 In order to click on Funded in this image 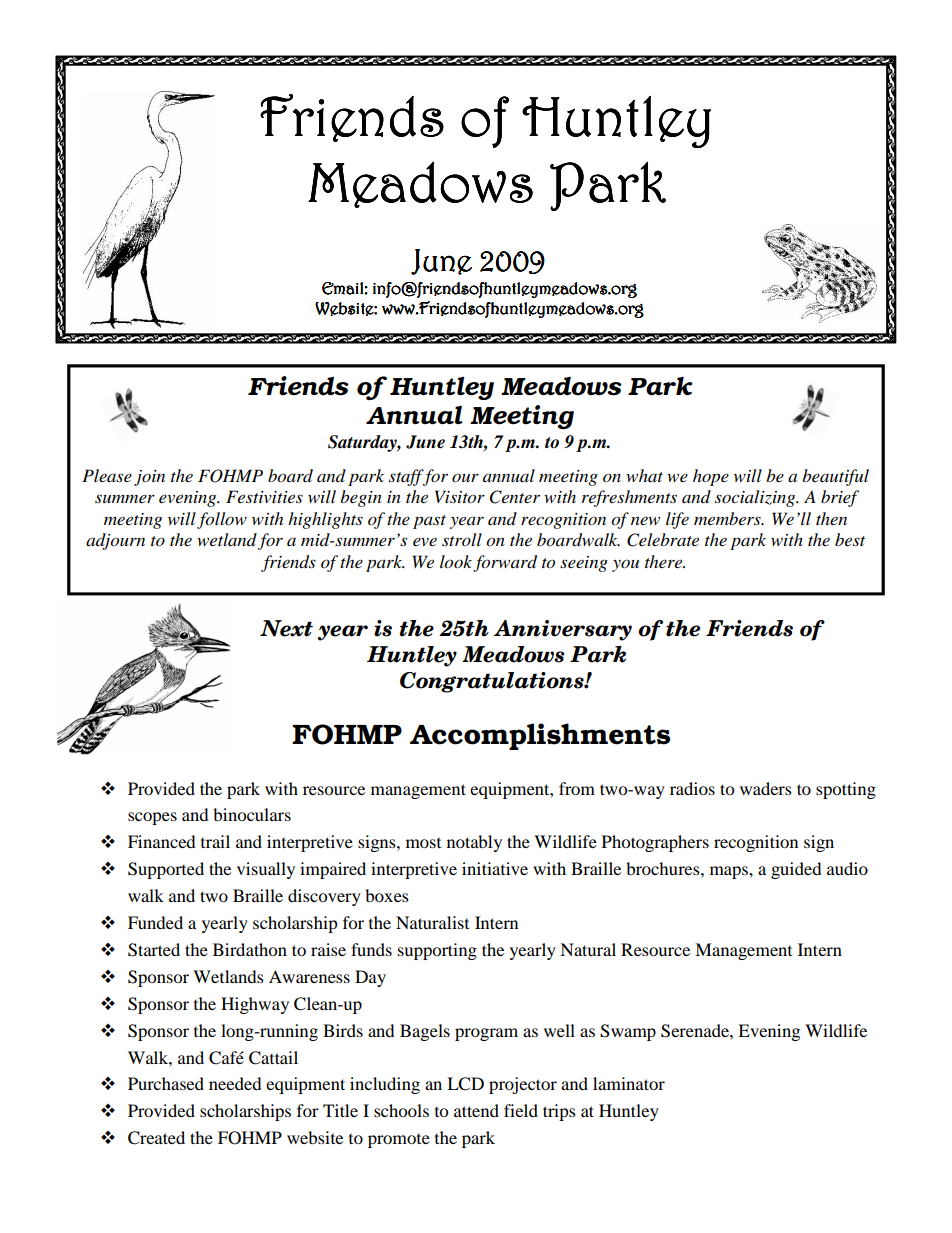, I will do `click(155, 922)`.
